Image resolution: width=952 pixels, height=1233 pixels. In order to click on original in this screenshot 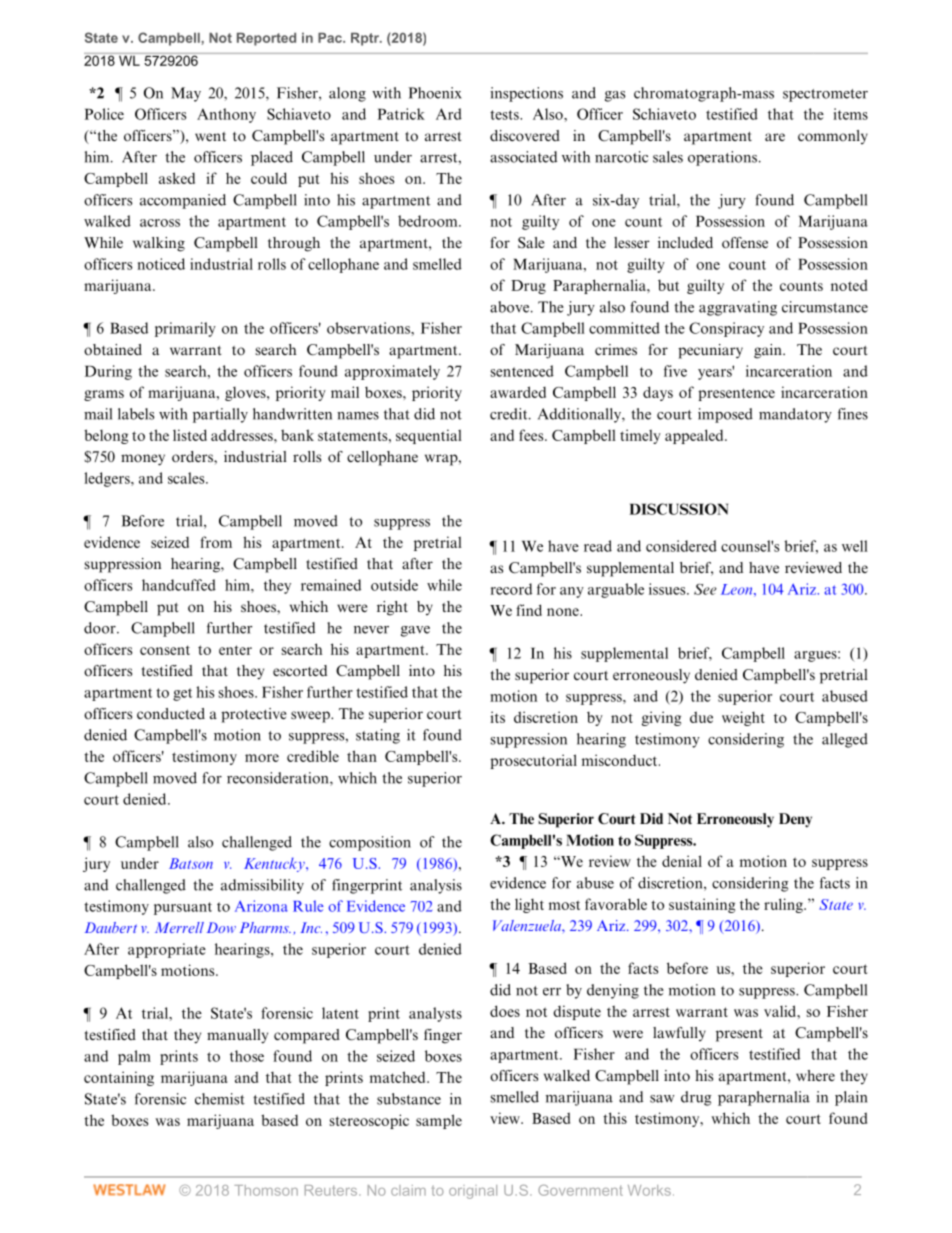, I will do `click(473, 1192)`.
